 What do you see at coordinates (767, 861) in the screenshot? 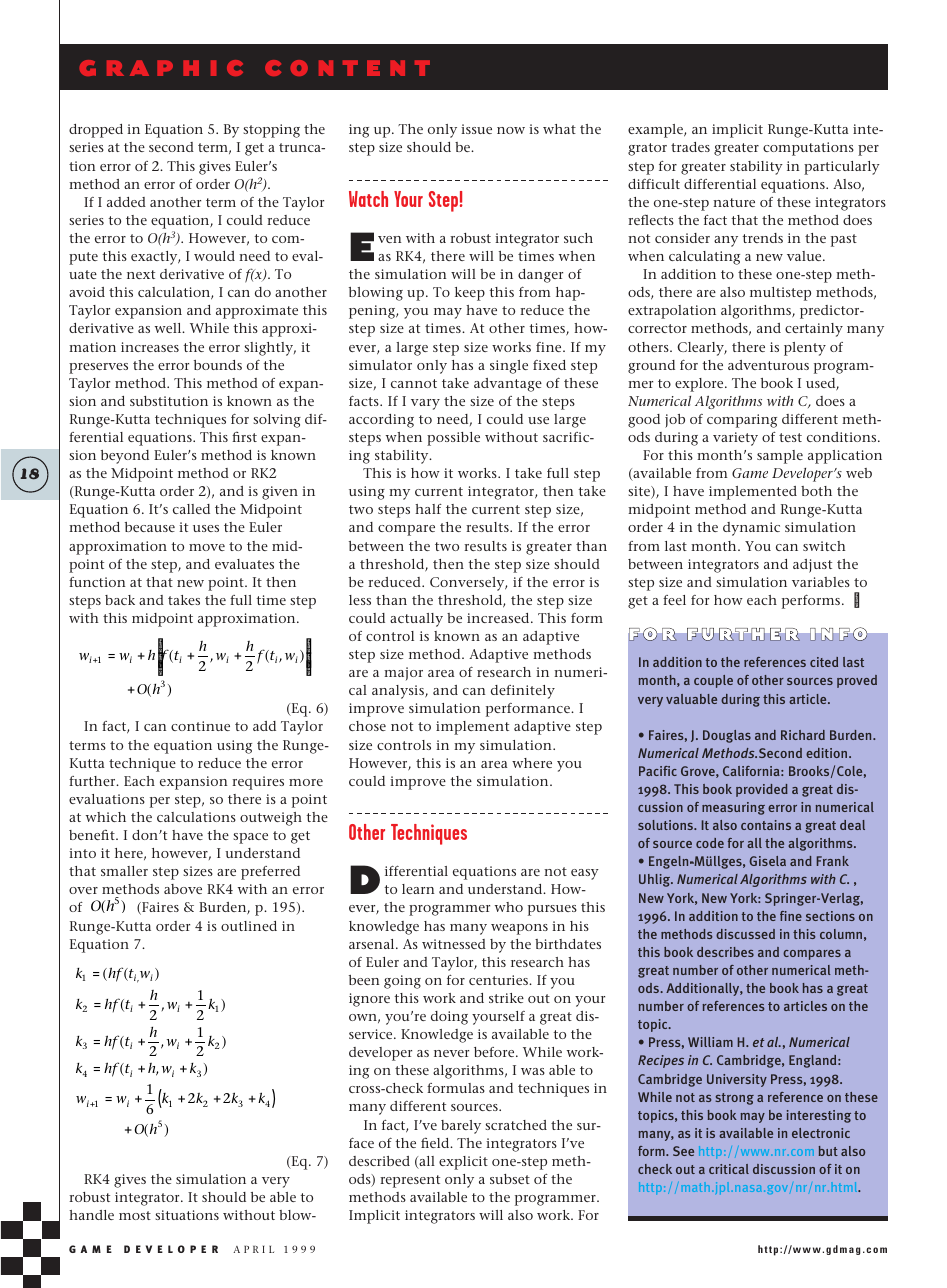
I see `Gisela` at bounding box center [767, 861].
